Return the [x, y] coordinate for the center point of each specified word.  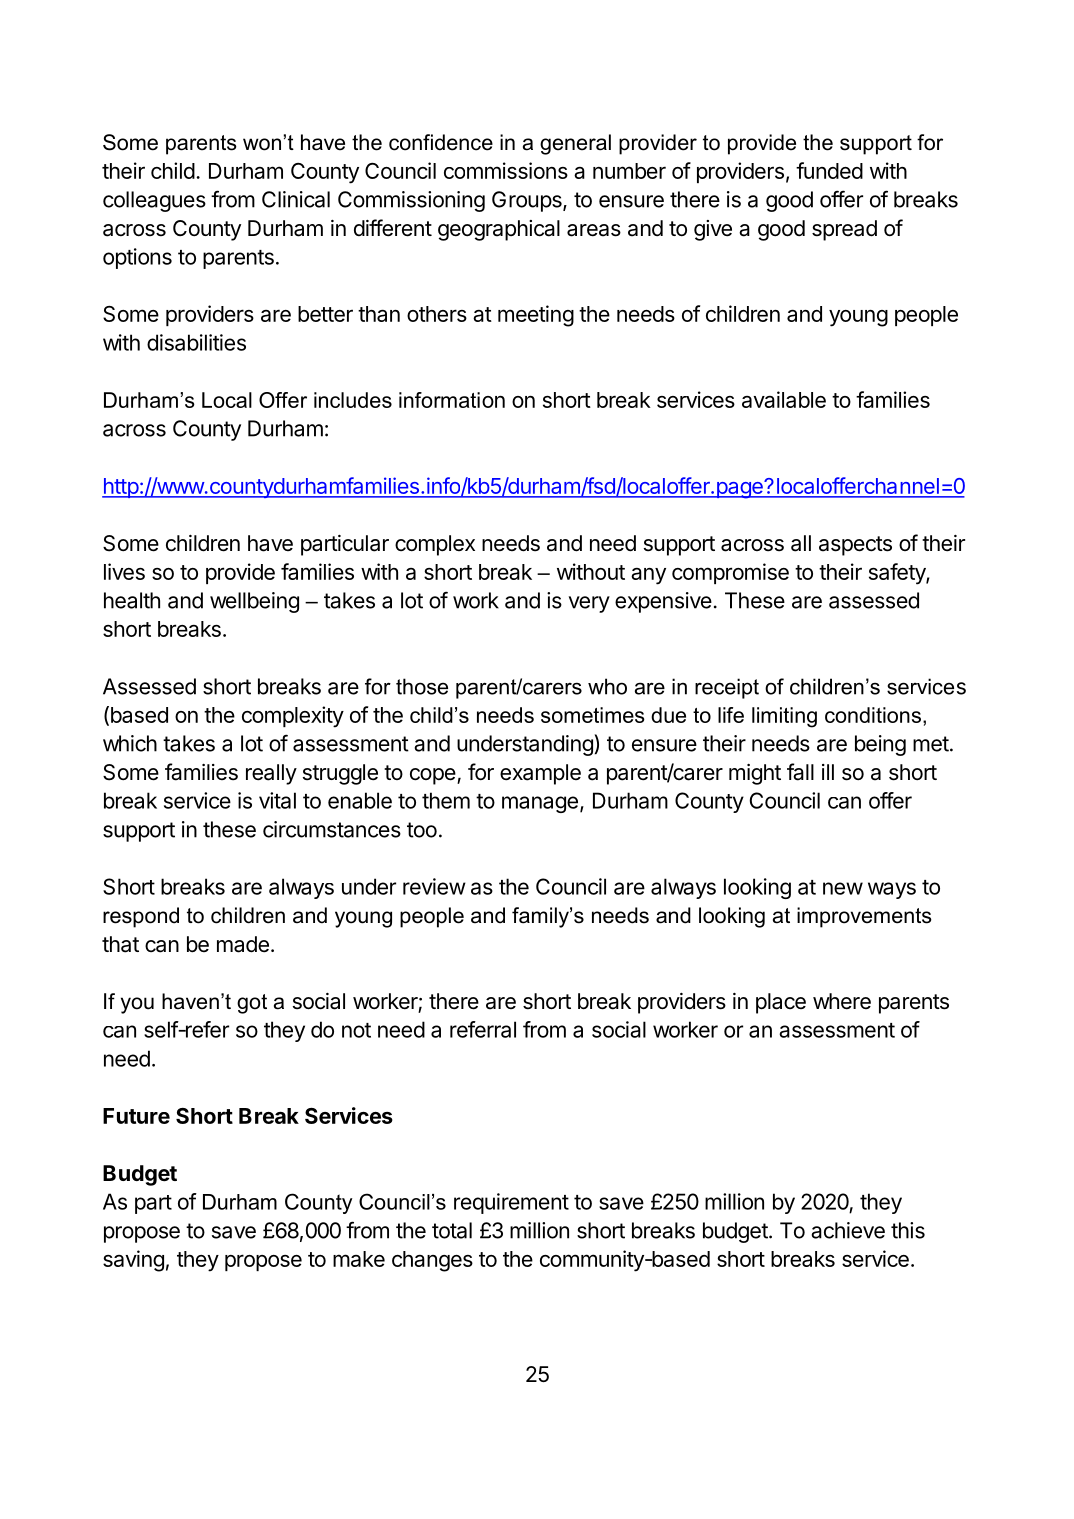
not [356, 1030]
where [842, 1001]
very [589, 604]
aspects [855, 546]
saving [133, 1261]
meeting [536, 316]
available [784, 399]
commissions [506, 170]
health [132, 600]
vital [277, 800]
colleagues [154, 201]
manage [540, 804]
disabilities [196, 342]
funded [829, 170]
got [252, 1004]
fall [800, 772]
